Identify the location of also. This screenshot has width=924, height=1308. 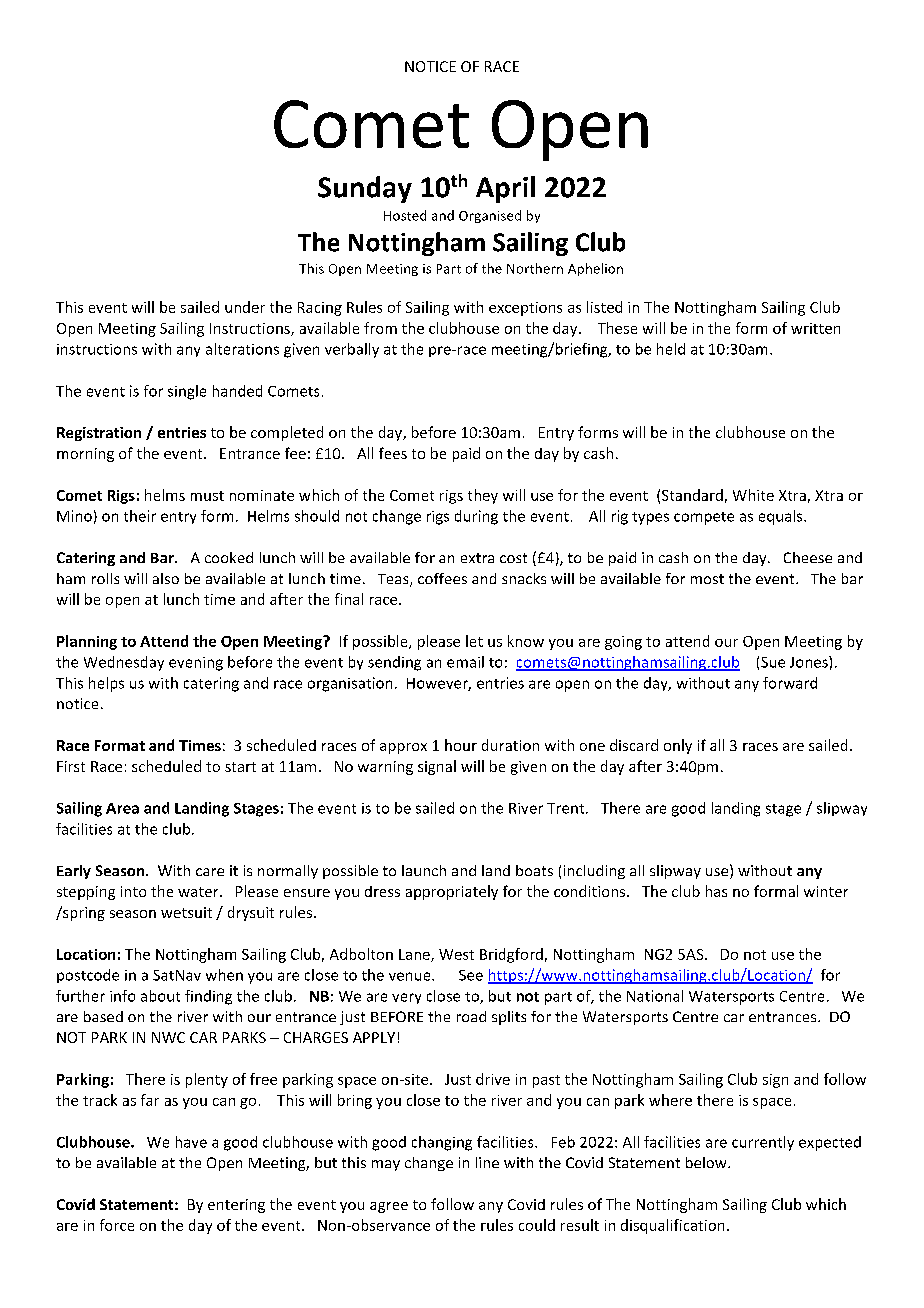
(166, 578).
